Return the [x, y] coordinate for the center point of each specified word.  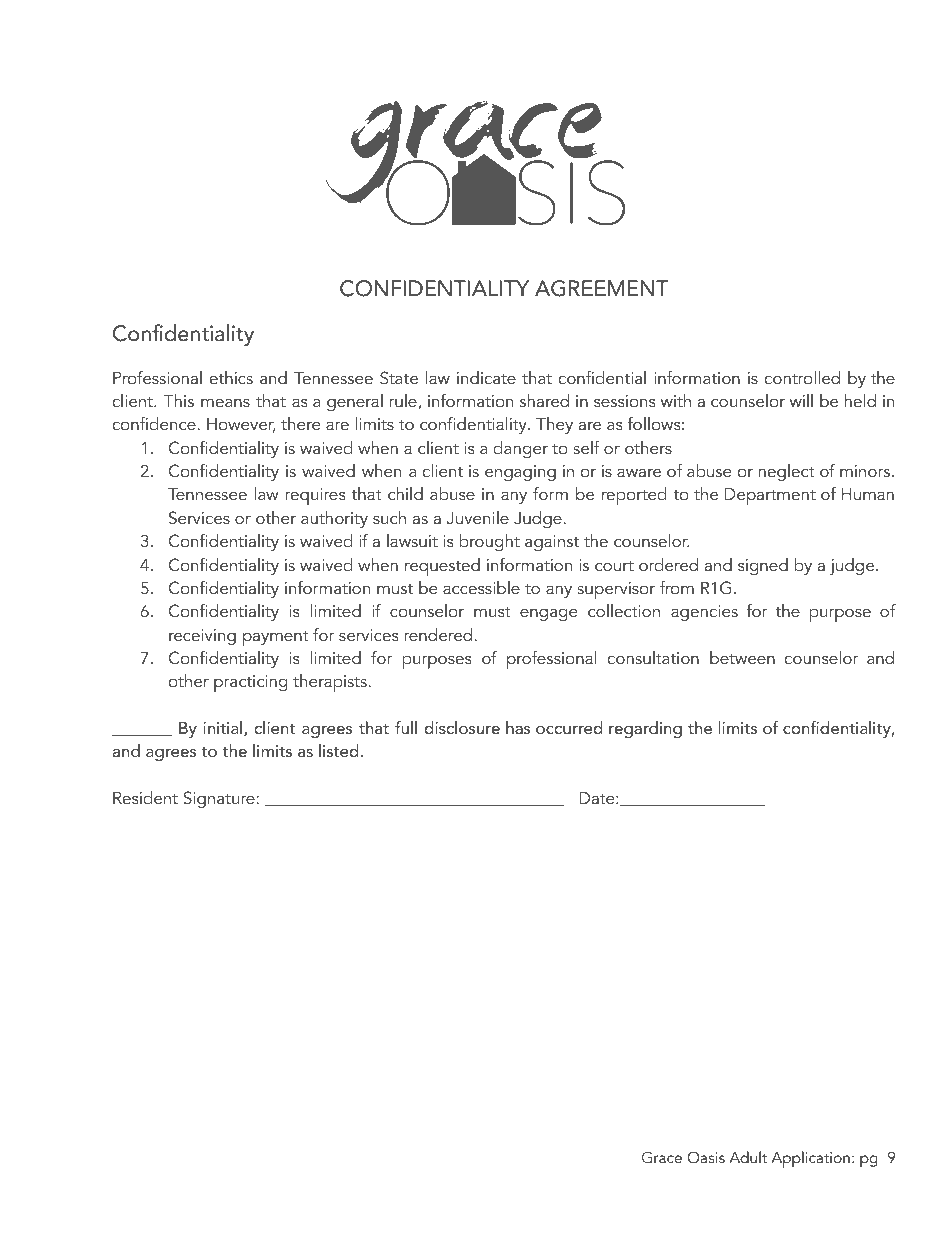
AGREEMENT [602, 288]
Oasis [706, 1157]
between [742, 657]
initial [224, 729]
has [518, 727]
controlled [802, 377]
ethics [231, 377]
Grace [662, 1157]
